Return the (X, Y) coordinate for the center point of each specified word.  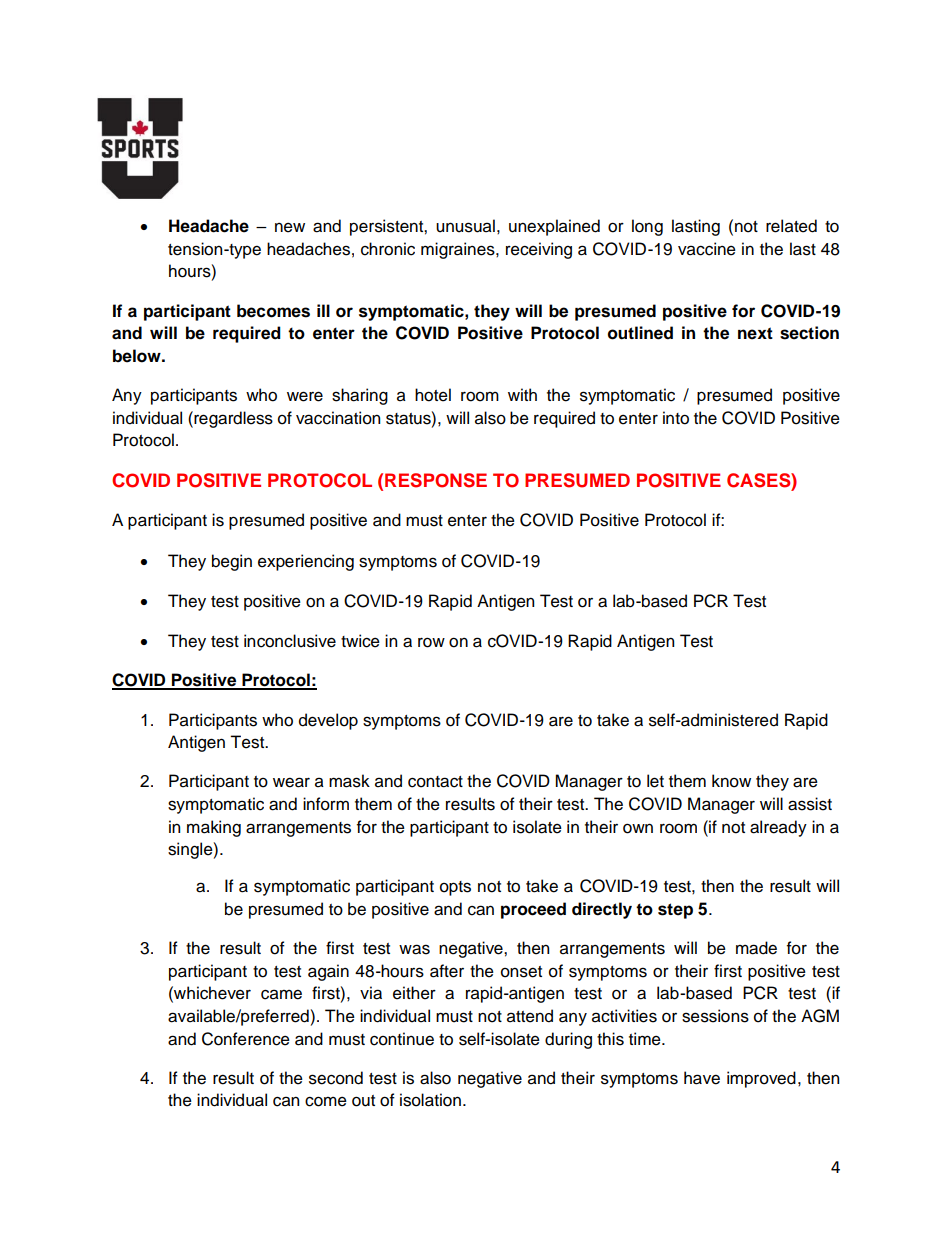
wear (291, 782)
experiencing (306, 562)
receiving (539, 250)
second (336, 1078)
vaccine (707, 249)
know (731, 781)
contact (435, 782)
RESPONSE (436, 480)
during (568, 1040)
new (290, 227)
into (676, 418)
